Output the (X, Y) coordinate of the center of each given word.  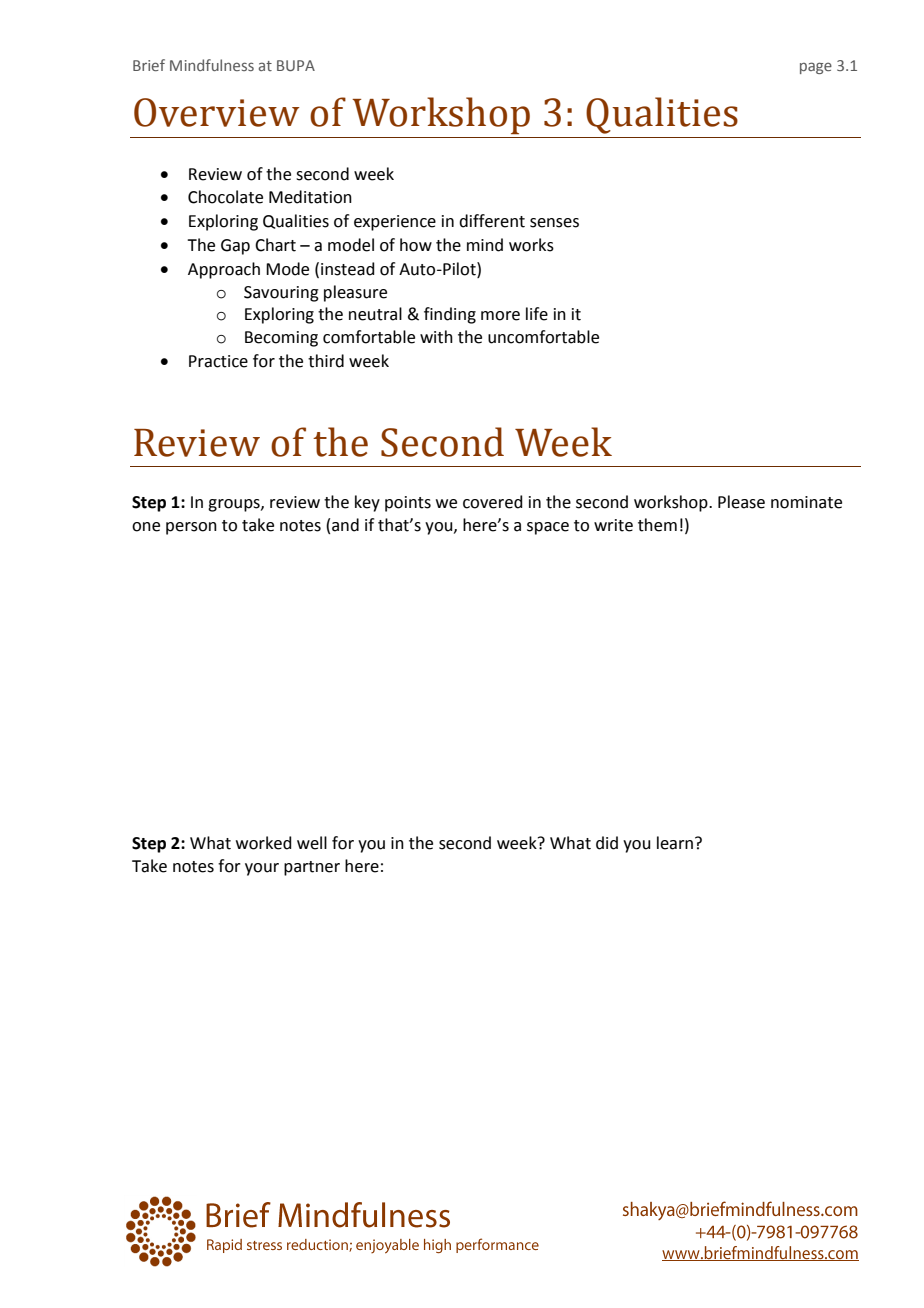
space (548, 528)
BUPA (296, 65)
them (657, 525)
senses (554, 223)
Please (741, 502)
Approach (224, 270)
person (191, 528)
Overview (217, 112)
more (500, 316)
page (816, 68)
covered (493, 502)
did (607, 843)
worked (264, 843)
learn (675, 843)
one (146, 527)
